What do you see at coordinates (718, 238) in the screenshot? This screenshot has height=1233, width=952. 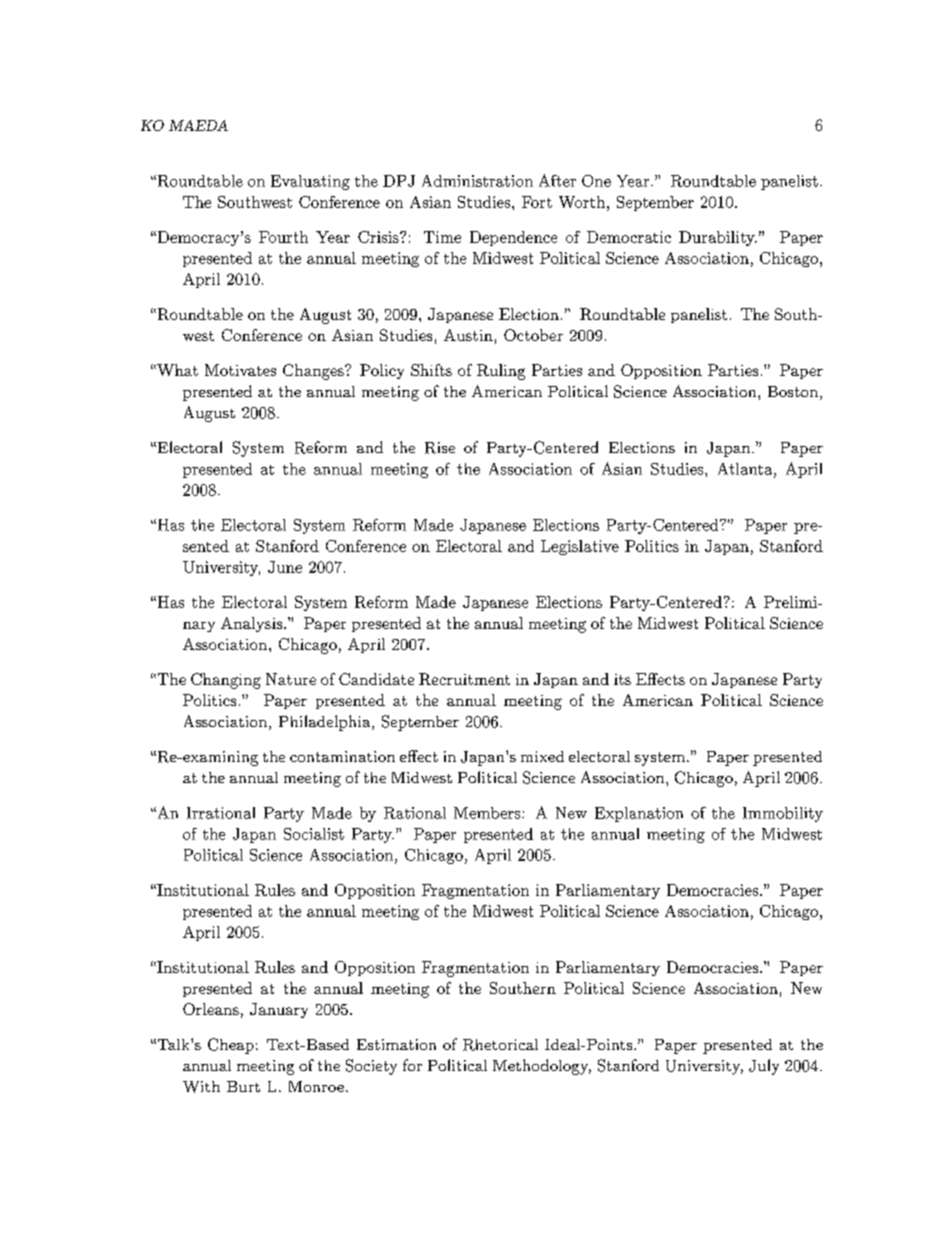 I see `Durability` at bounding box center [718, 238].
